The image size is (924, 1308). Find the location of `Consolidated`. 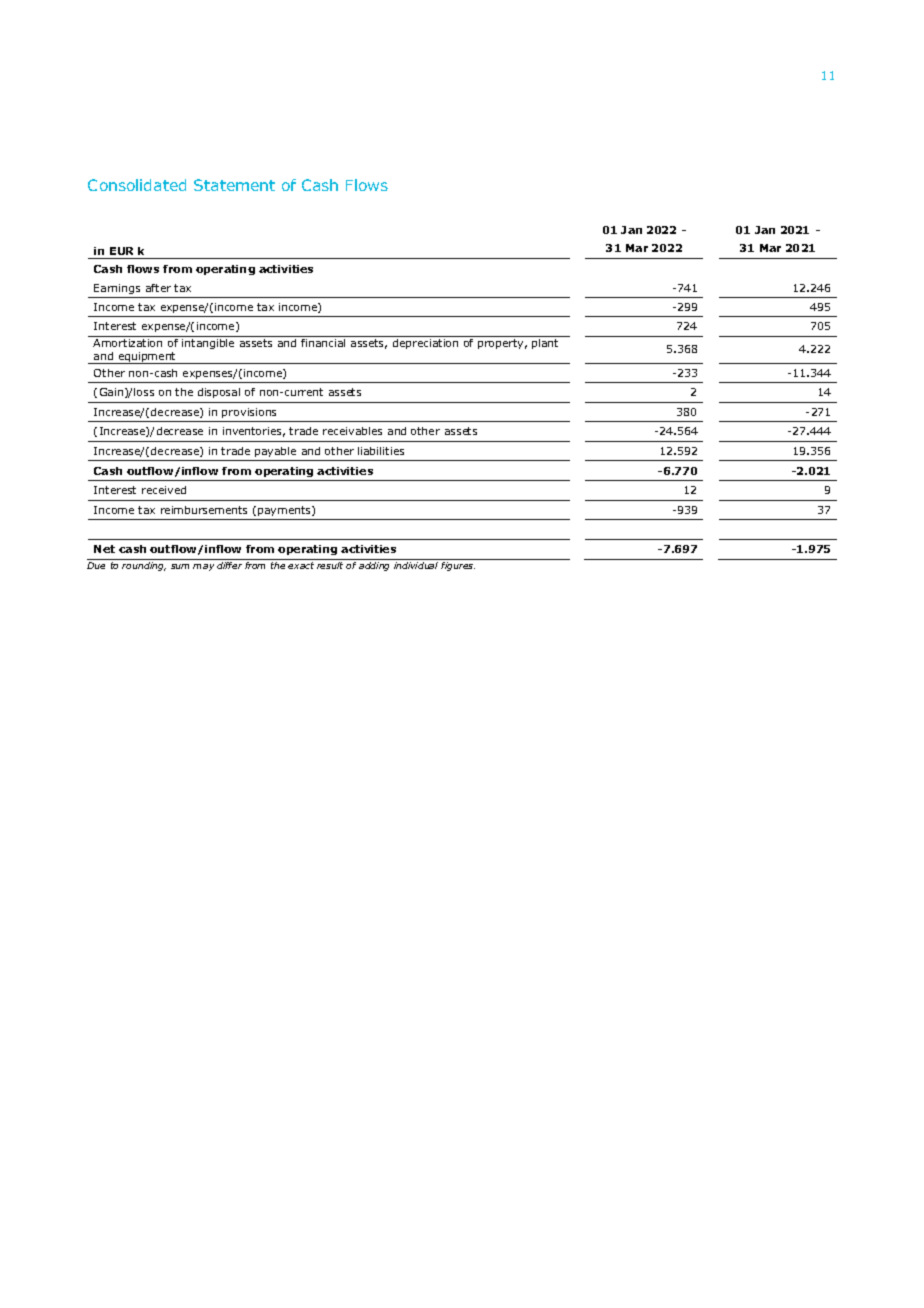

Consolidated is located at coordinates (137, 185).
